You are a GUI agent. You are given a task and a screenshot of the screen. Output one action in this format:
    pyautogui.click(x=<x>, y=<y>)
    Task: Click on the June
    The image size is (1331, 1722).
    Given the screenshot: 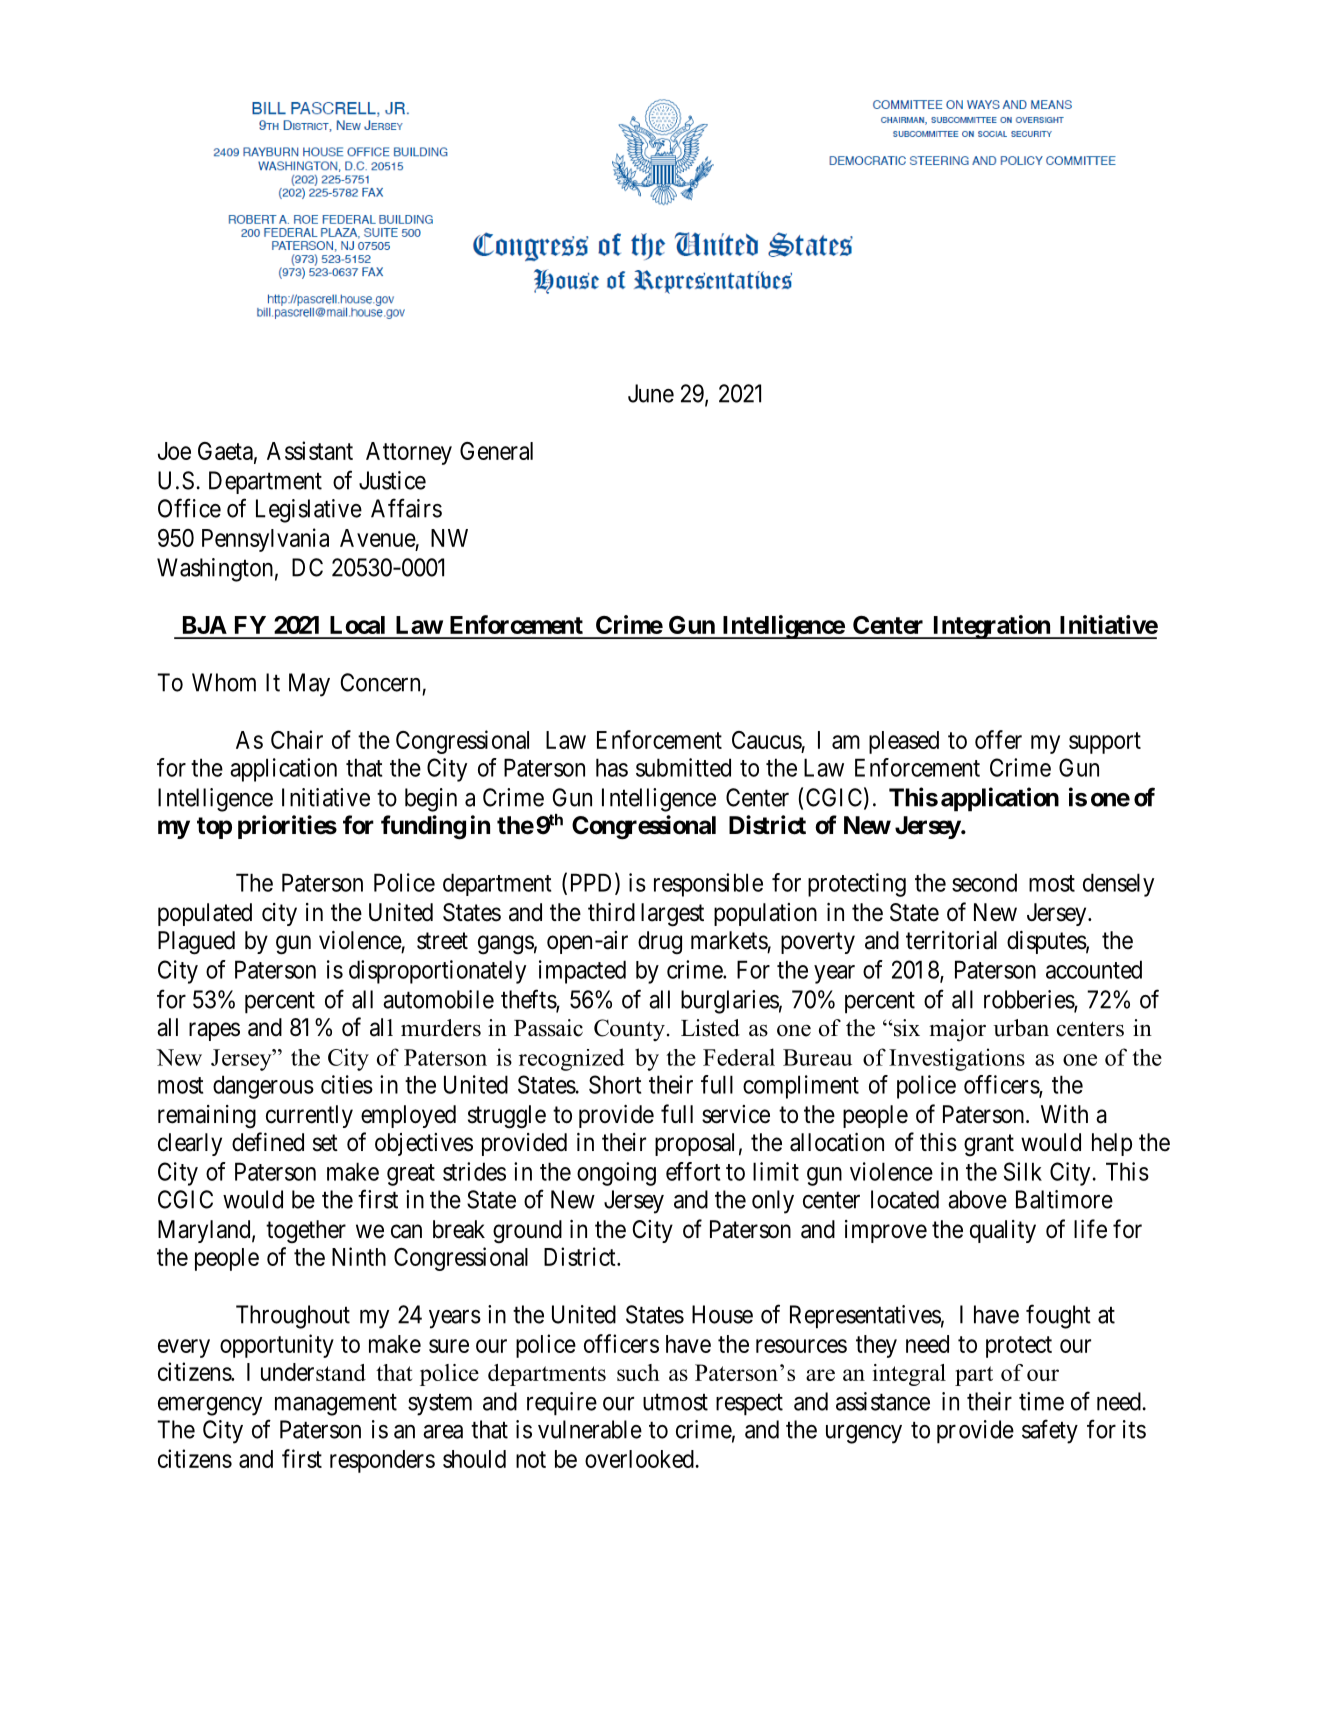 What is the action you would take?
    pyautogui.click(x=651, y=393)
